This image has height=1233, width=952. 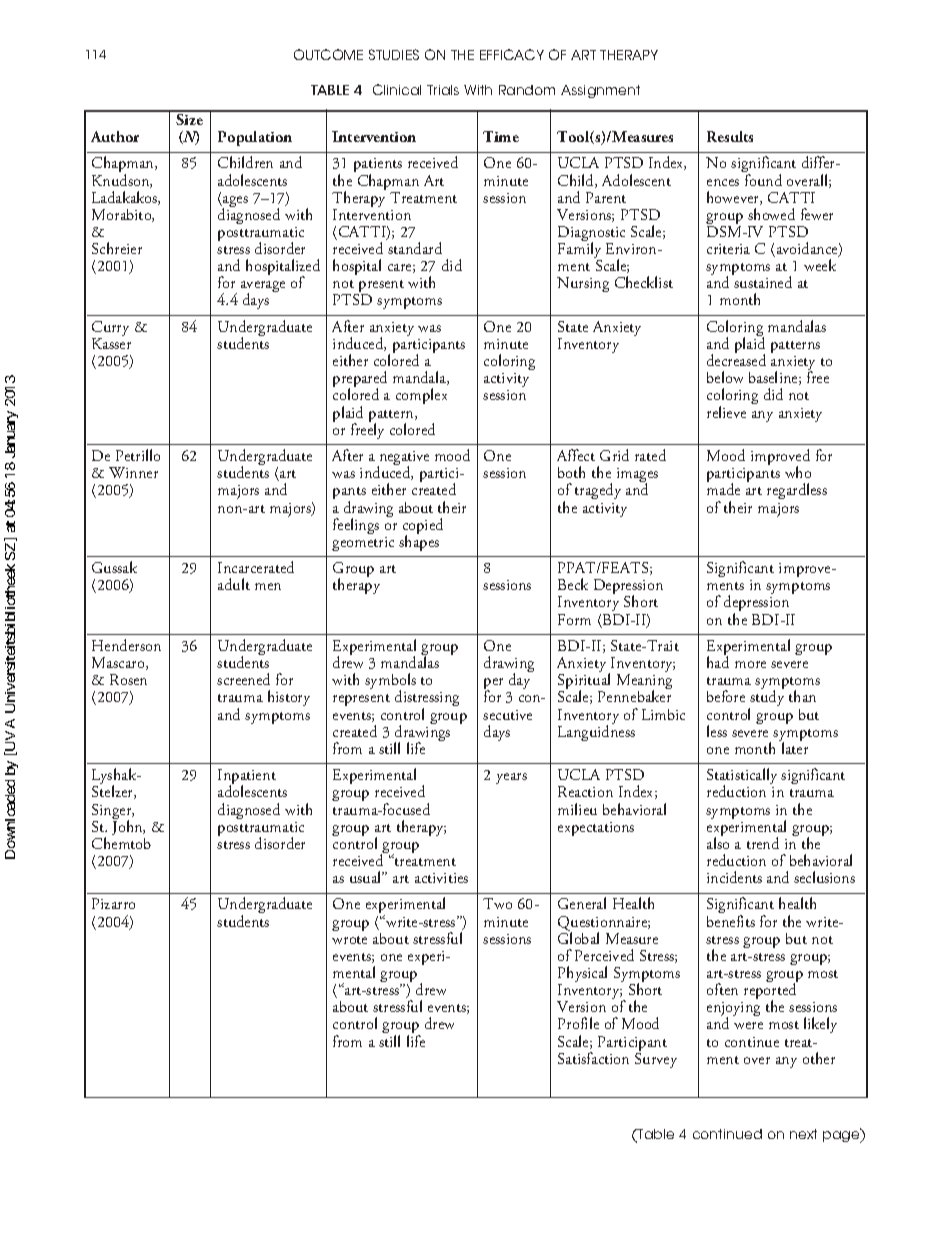 What do you see at coordinates (441, 878) in the image?
I see `activities` at bounding box center [441, 878].
